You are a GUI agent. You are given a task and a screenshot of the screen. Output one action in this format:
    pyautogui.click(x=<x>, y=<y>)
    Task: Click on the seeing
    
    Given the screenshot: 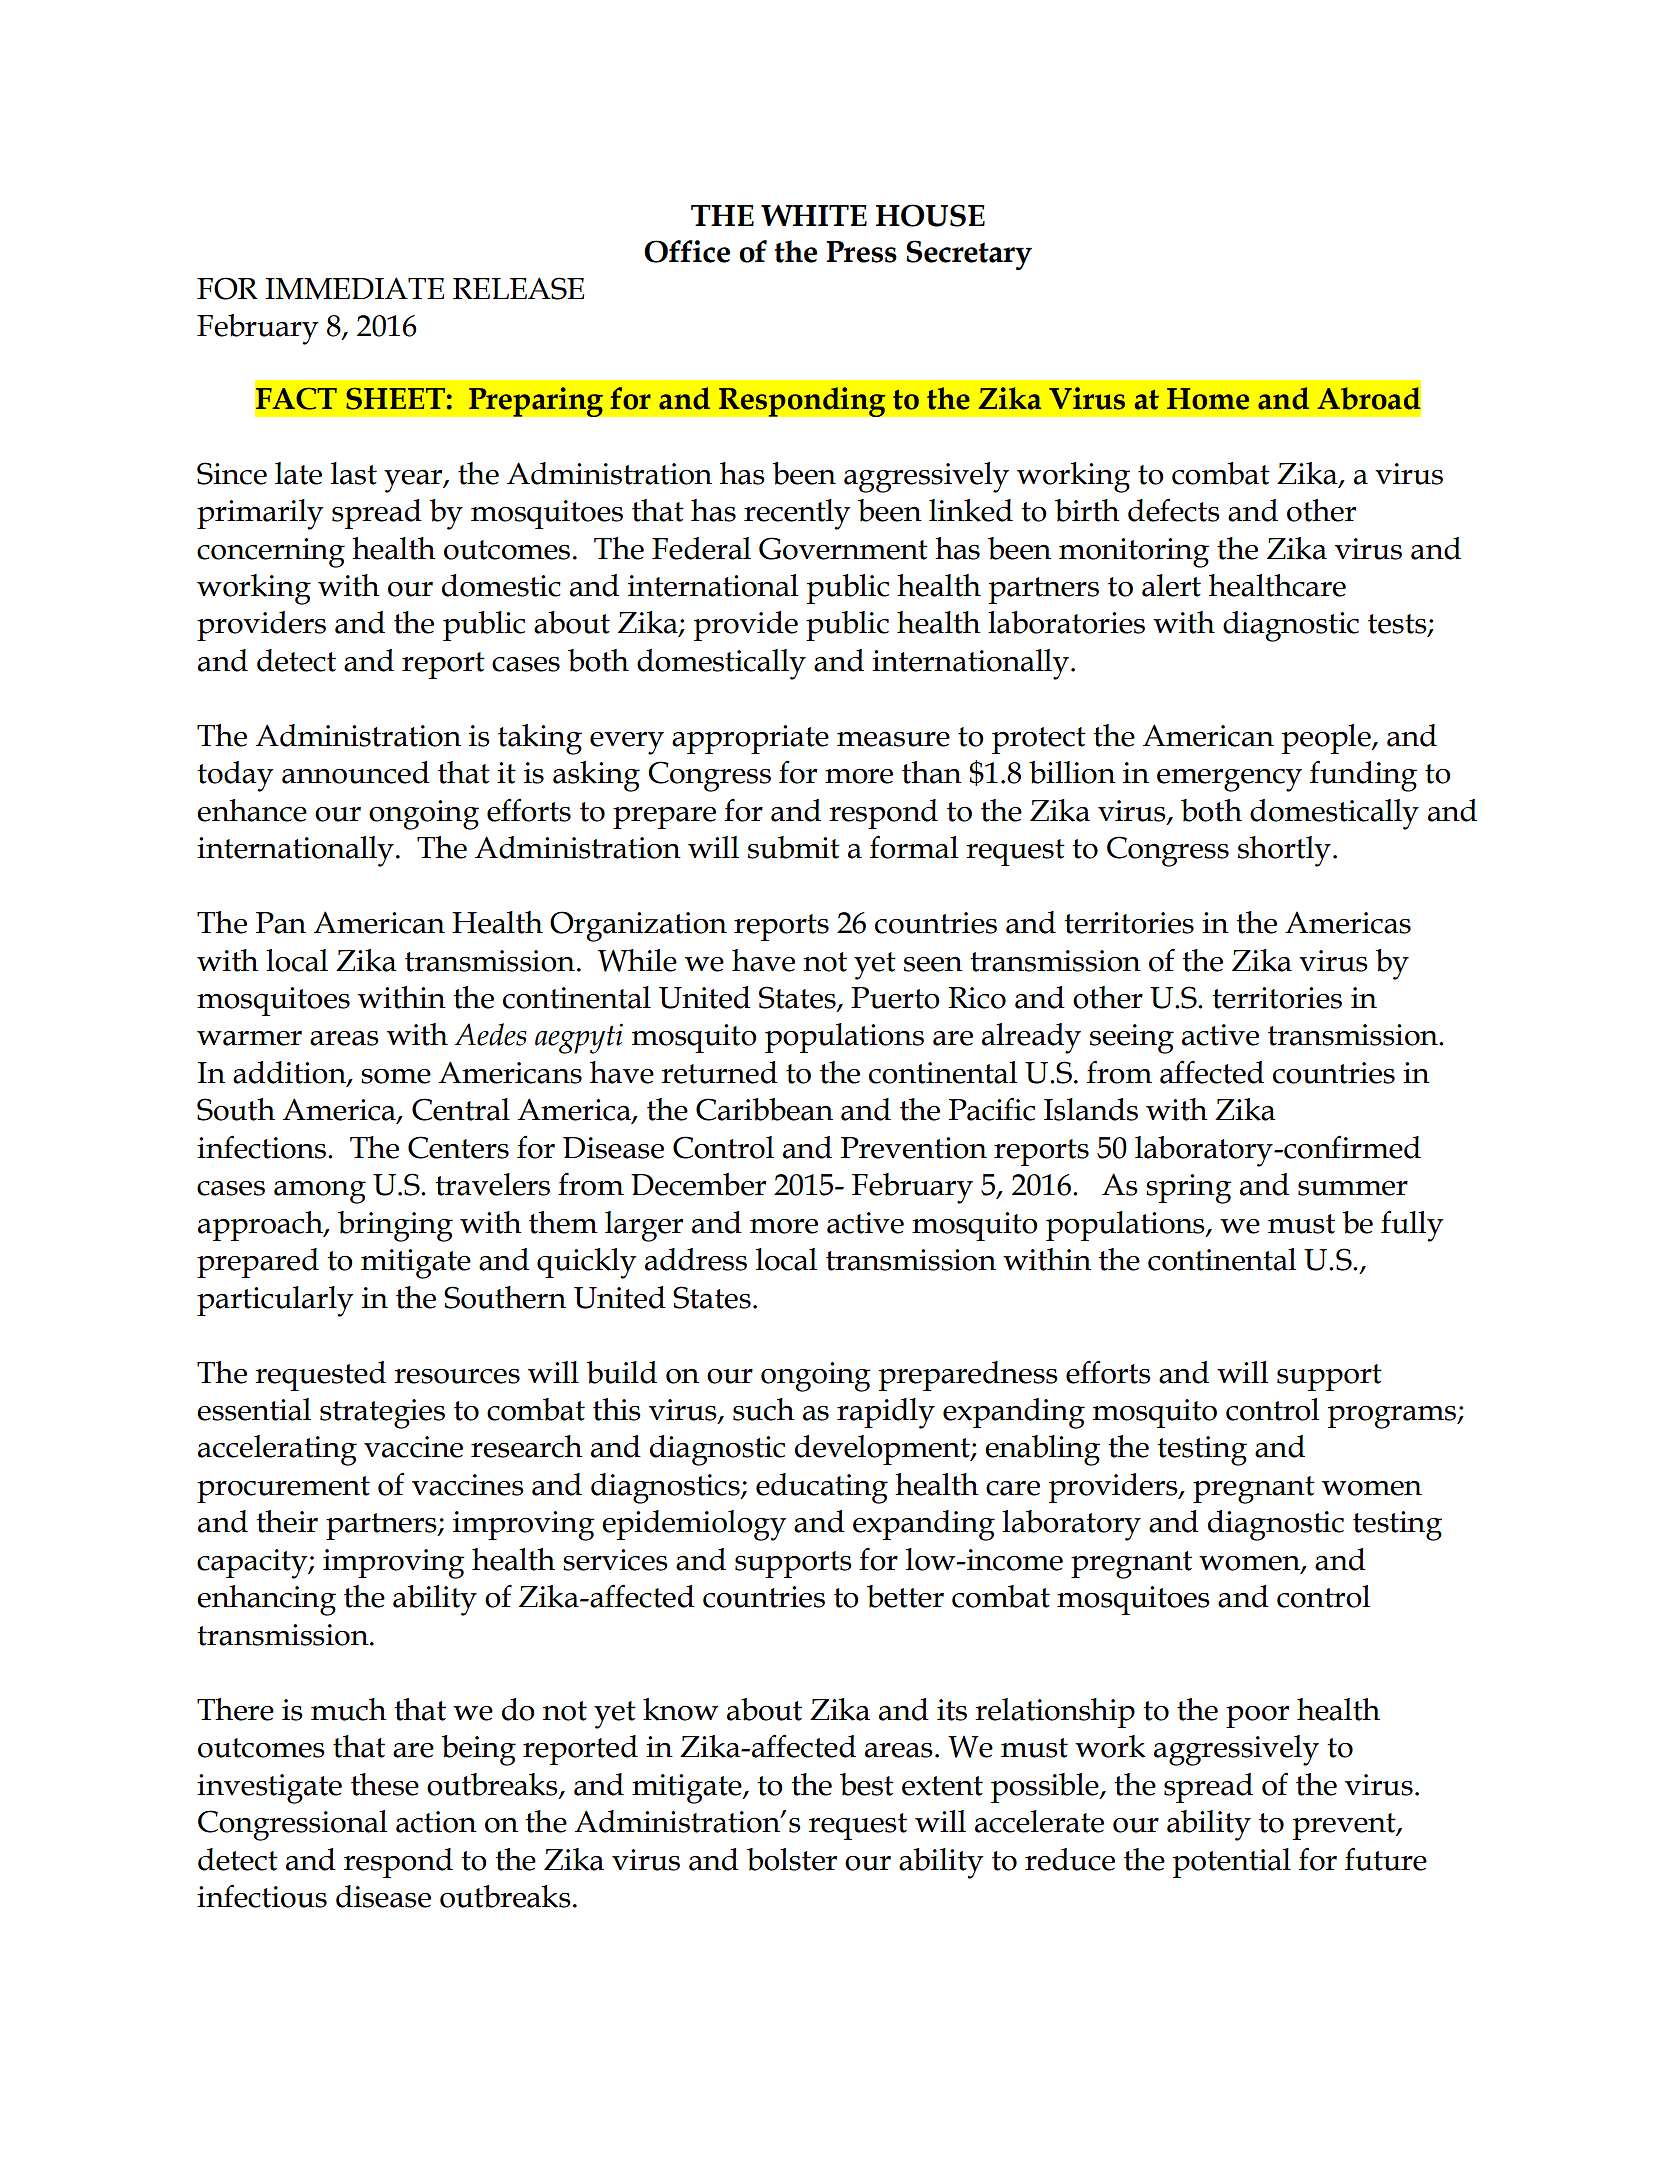 What is the action you would take?
    pyautogui.click(x=1132, y=1039)
